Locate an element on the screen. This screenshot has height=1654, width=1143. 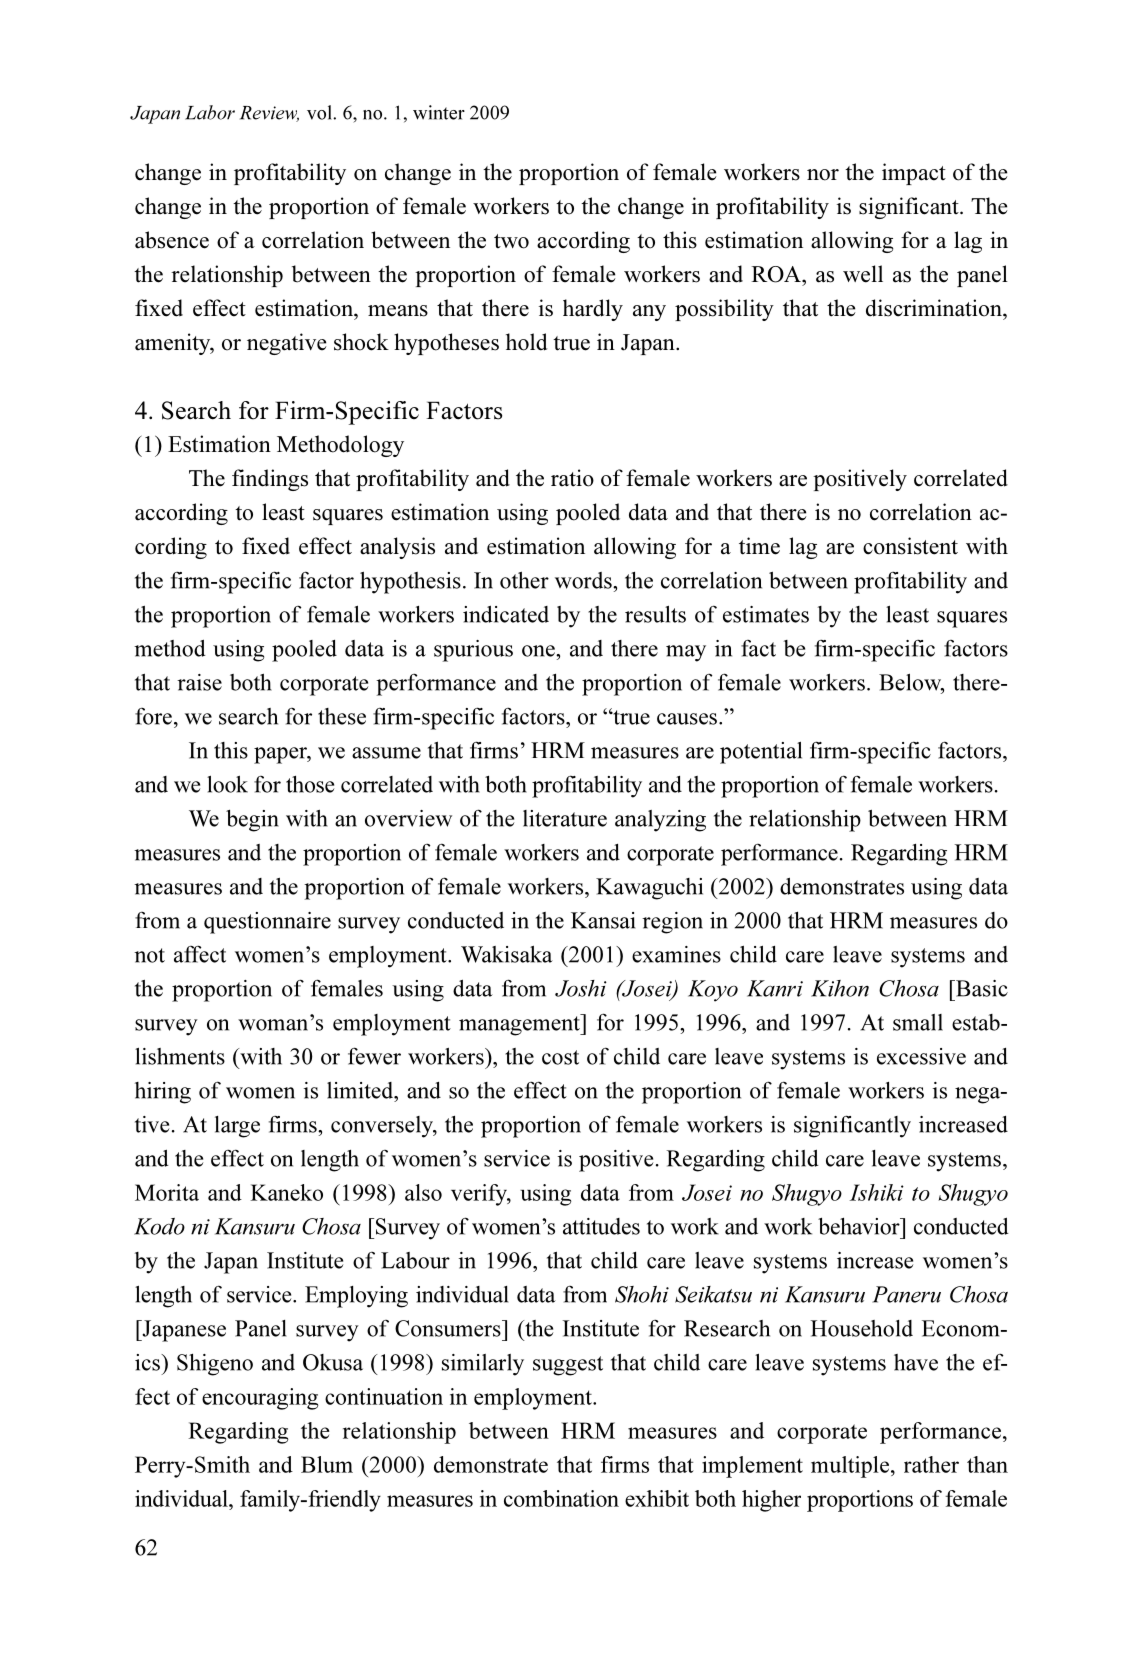
two is located at coordinates (511, 241).
